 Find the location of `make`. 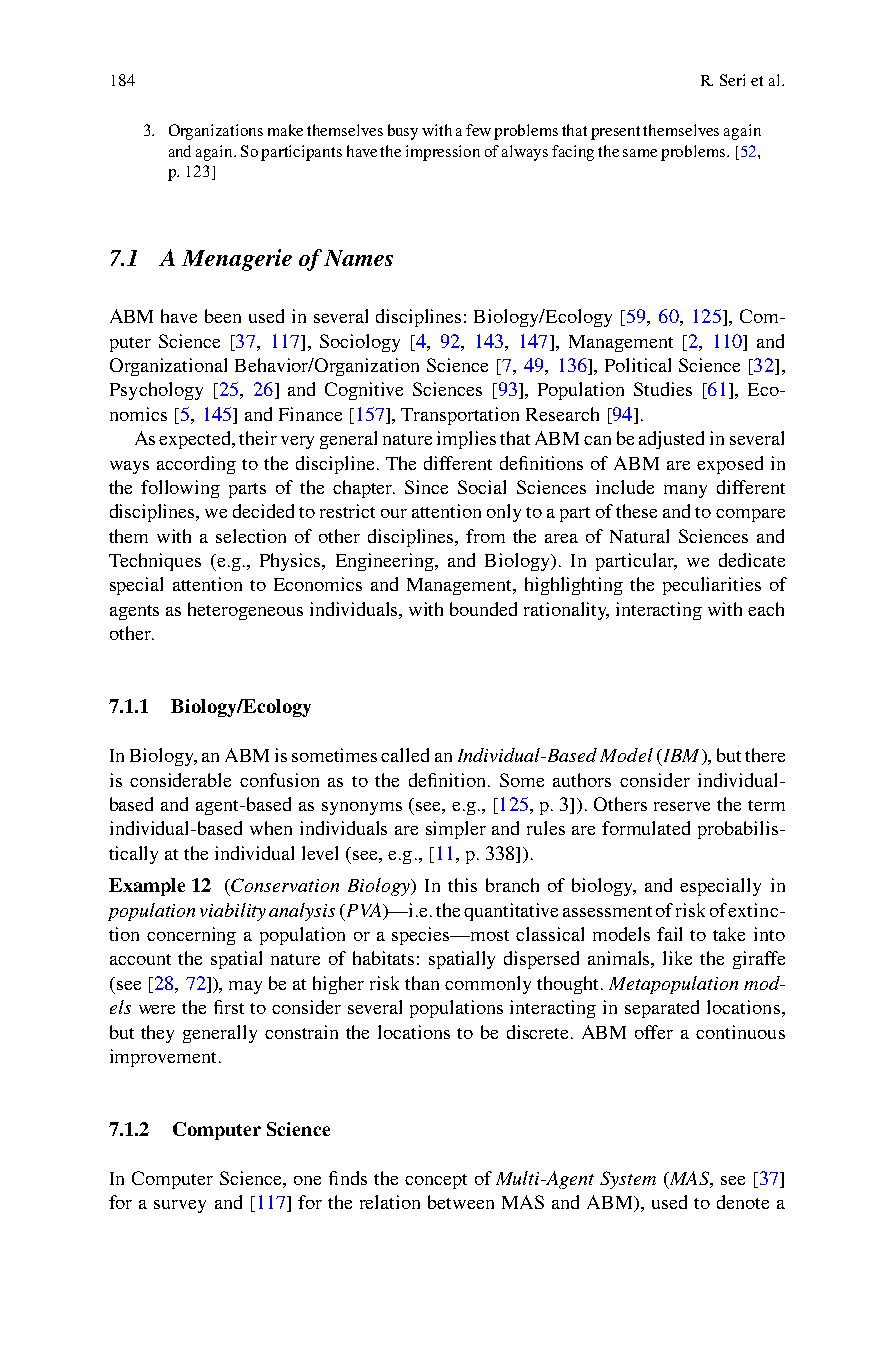

make is located at coordinates (285, 130).
